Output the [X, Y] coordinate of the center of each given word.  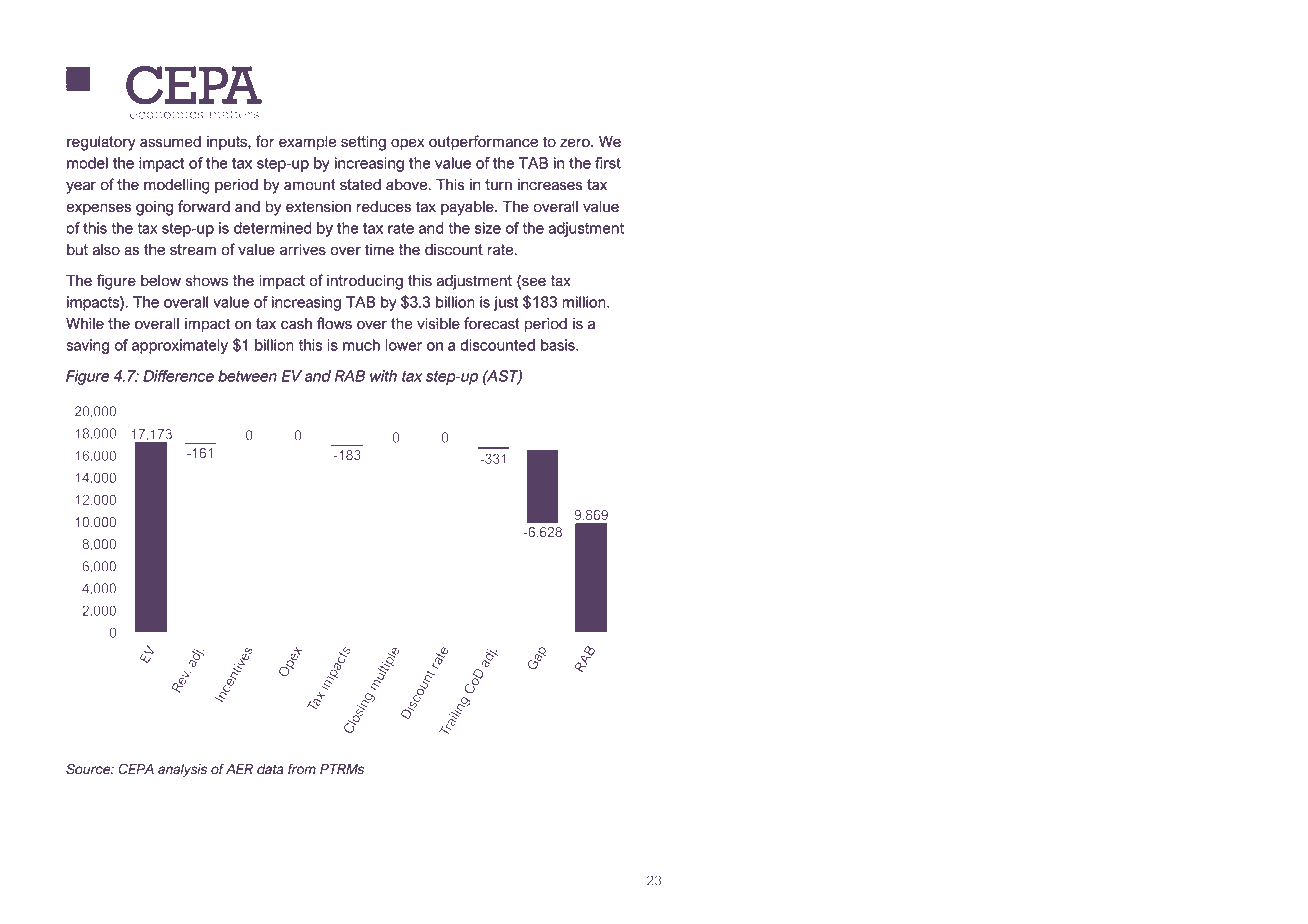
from [302, 769]
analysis [182, 770]
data [270, 769]
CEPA [136, 769]
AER [239, 769]
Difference [178, 376]
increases [550, 185]
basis [559, 345]
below [161, 281]
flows [334, 323]
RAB [350, 376]
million [585, 302]
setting [363, 143]
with [383, 376]
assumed [170, 142]
